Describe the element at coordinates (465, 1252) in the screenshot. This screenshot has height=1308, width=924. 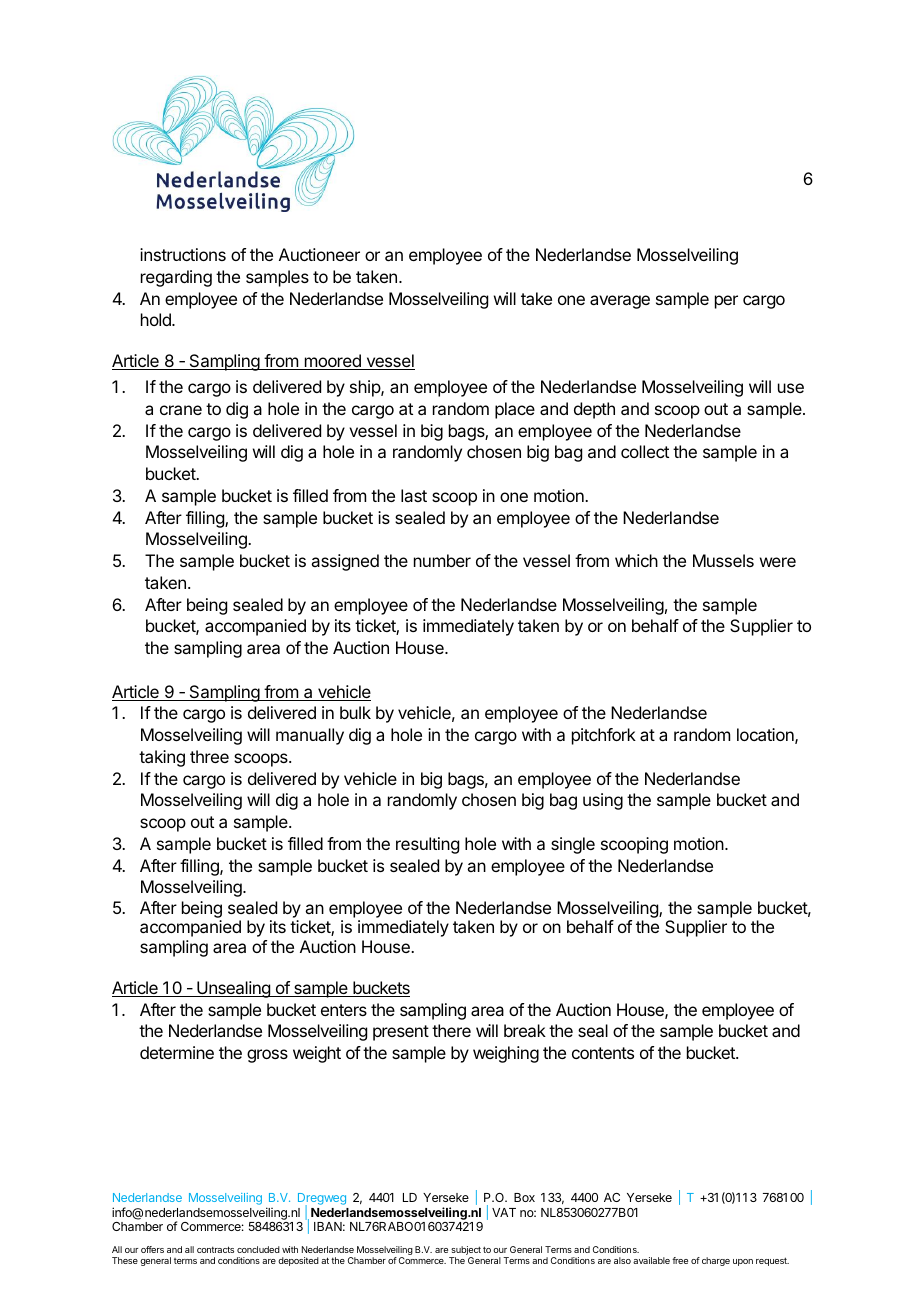
I see `subject` at that location.
